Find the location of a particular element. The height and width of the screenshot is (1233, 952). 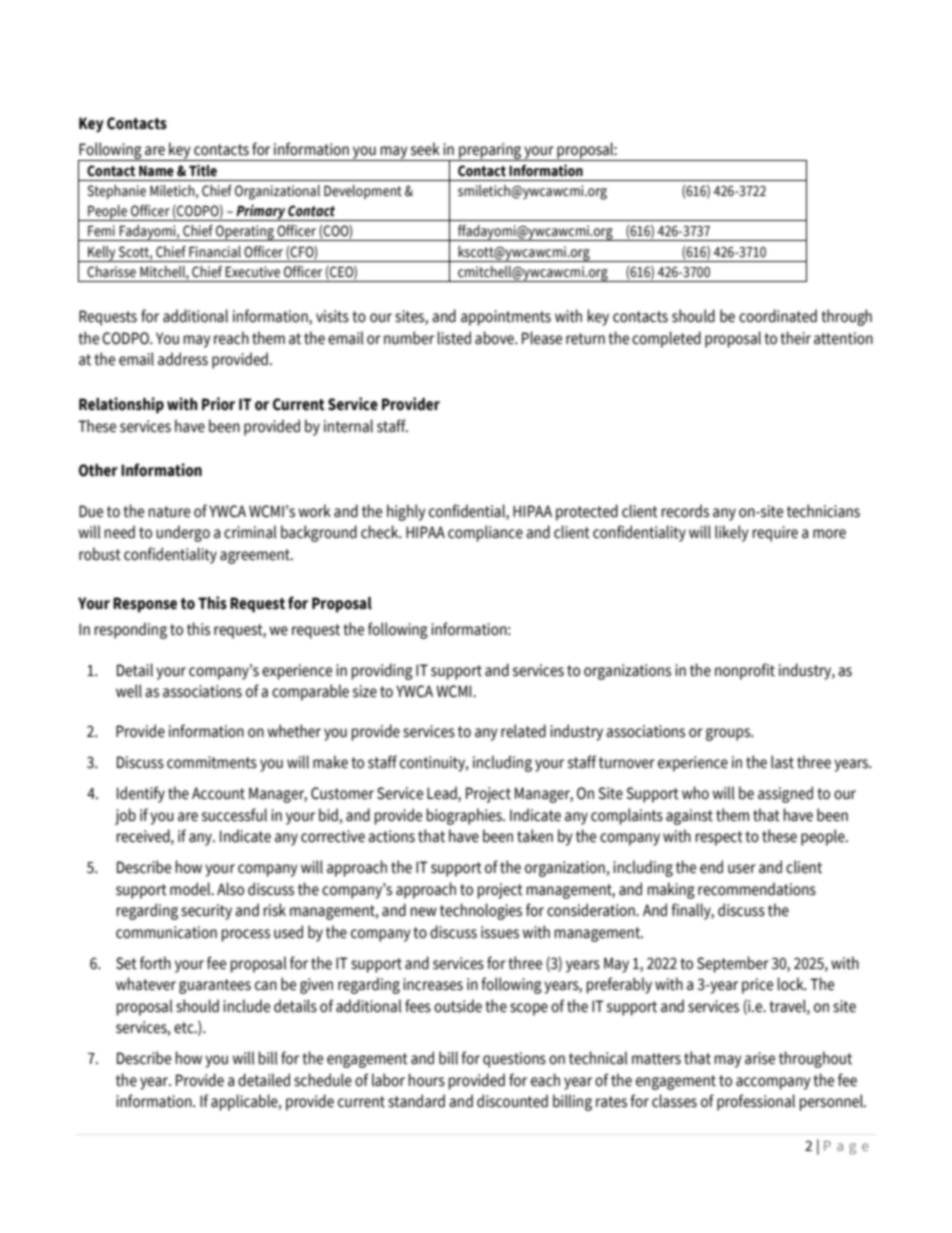

nonprofit is located at coordinates (745, 671).
